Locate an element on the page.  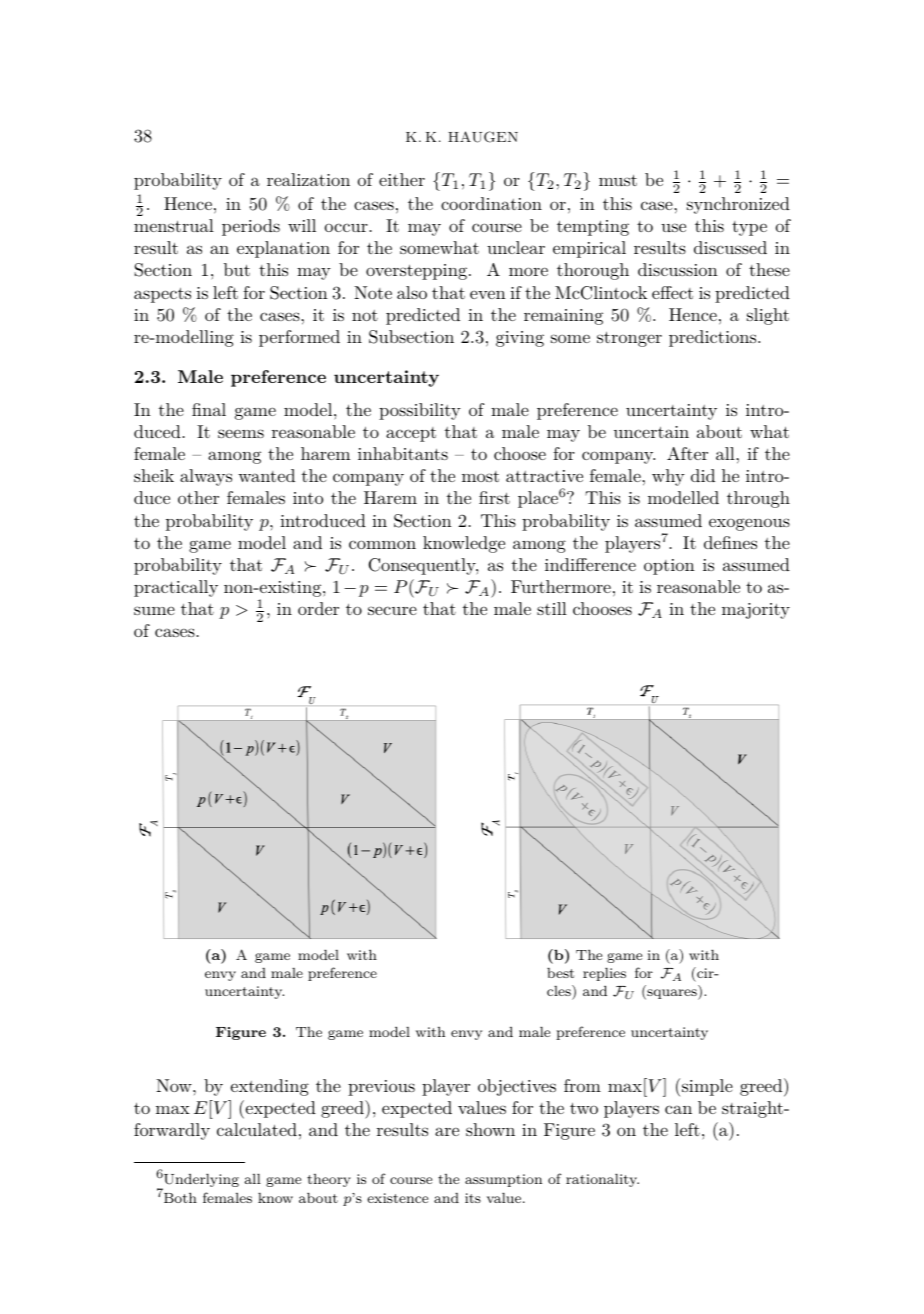
use is located at coordinates (673, 227).
